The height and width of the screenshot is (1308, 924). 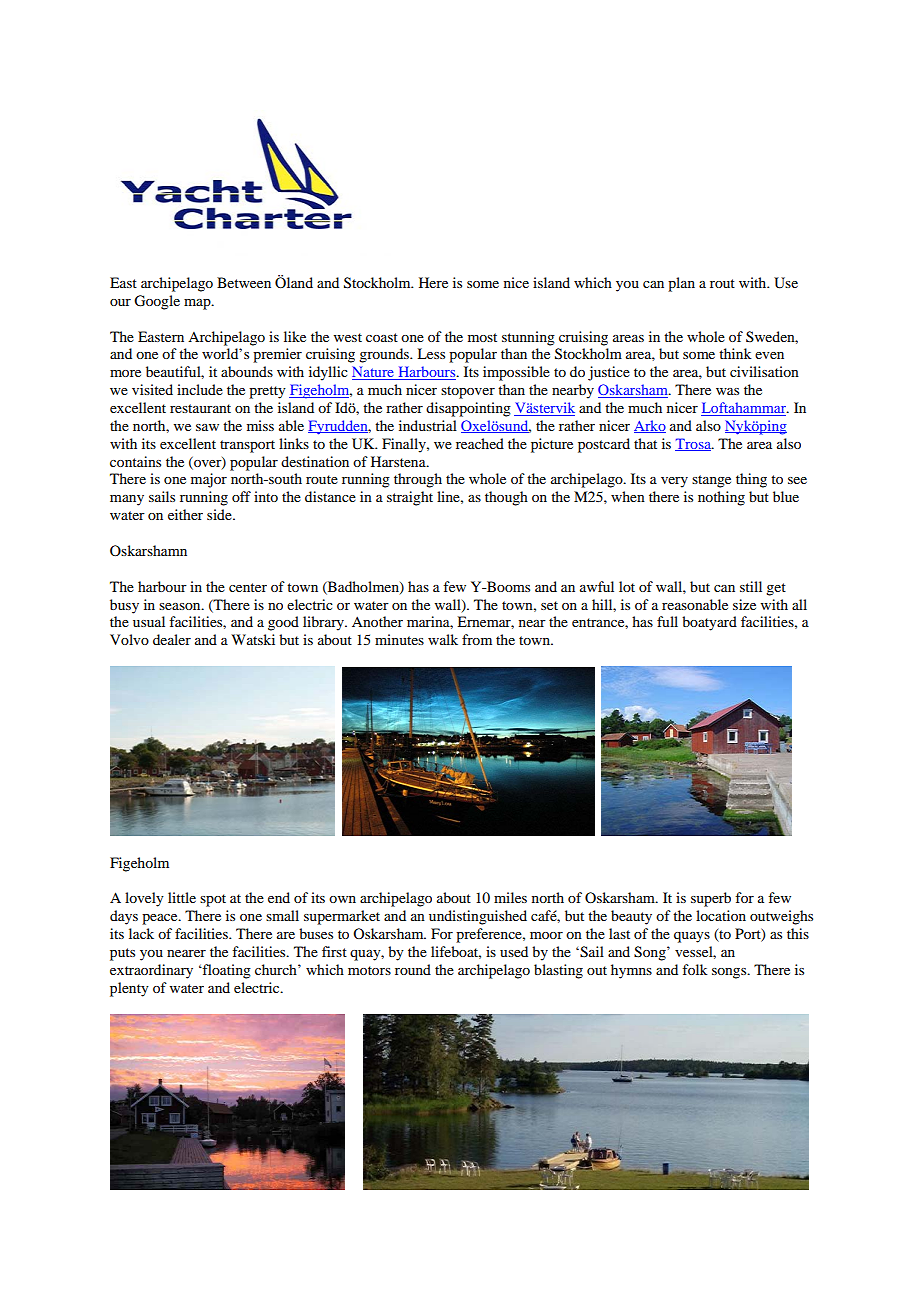 I want to click on major, so click(x=209, y=480).
